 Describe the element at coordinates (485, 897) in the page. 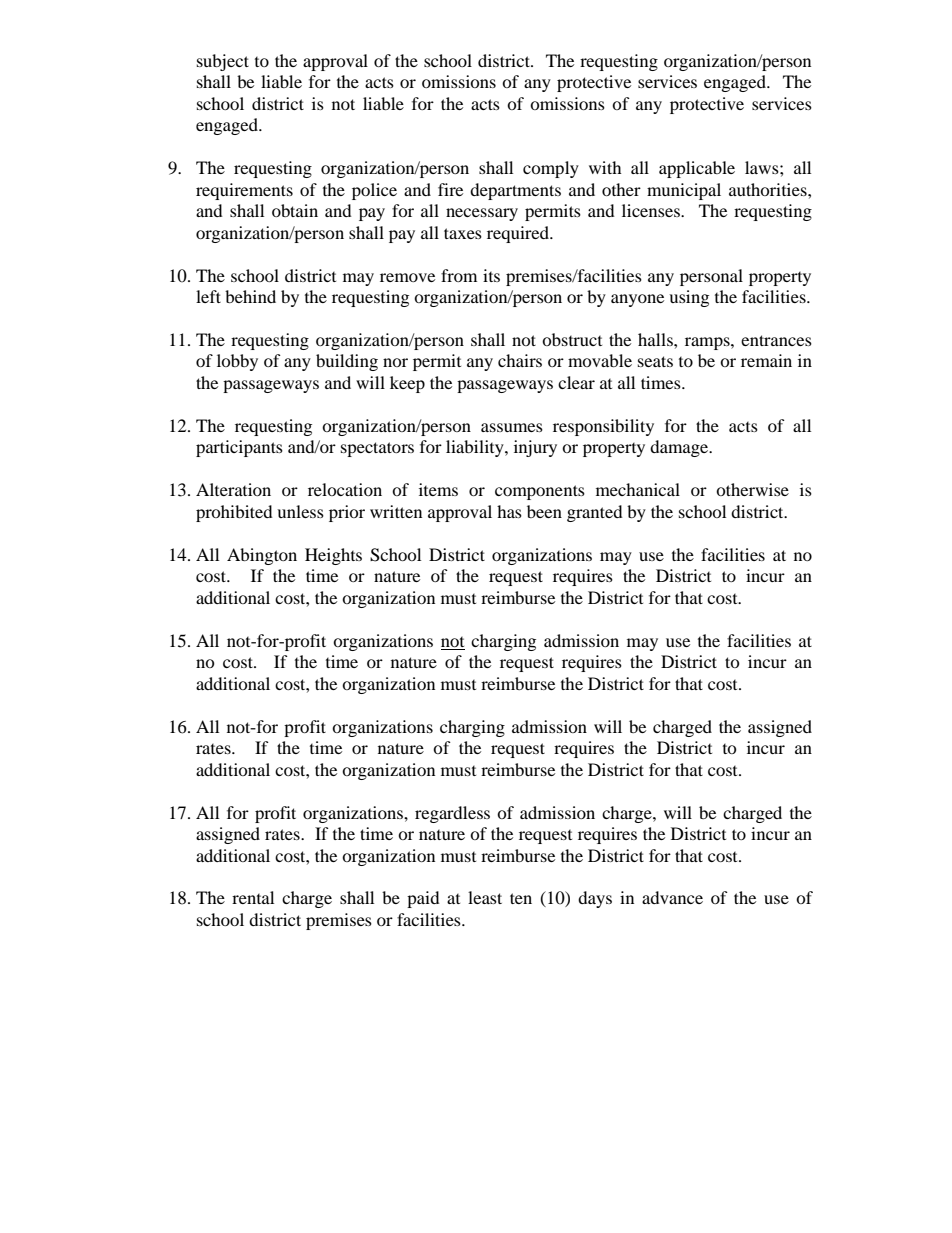

I see `least` at that location.
